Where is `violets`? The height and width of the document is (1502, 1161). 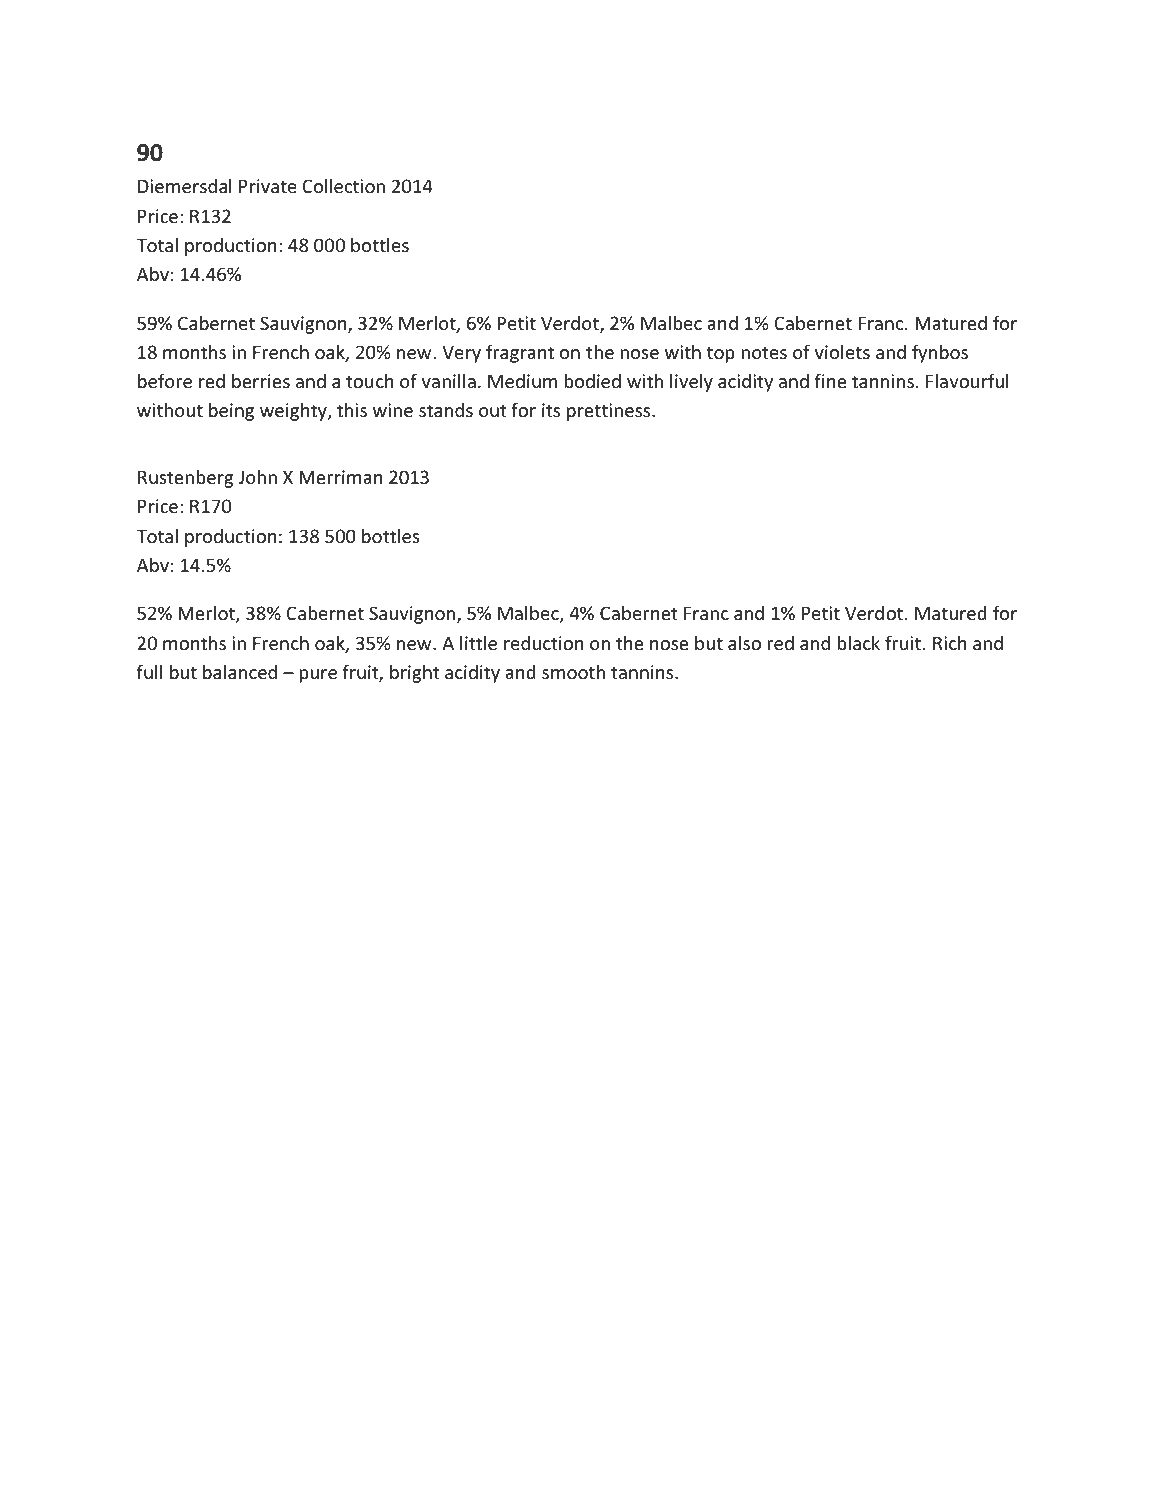 violets is located at coordinates (842, 351).
